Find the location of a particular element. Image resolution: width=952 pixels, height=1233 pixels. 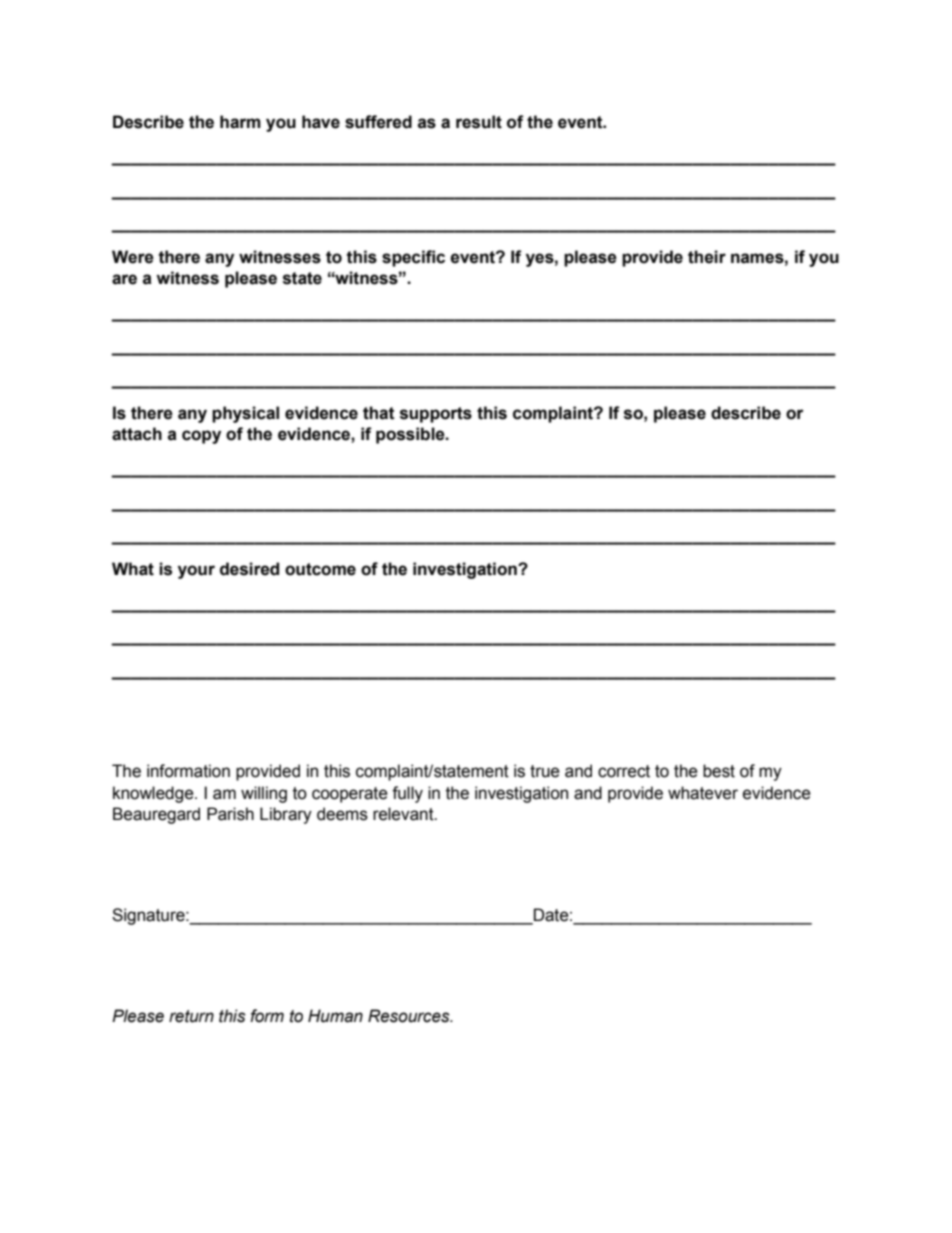

supports is located at coordinates (436, 415).
